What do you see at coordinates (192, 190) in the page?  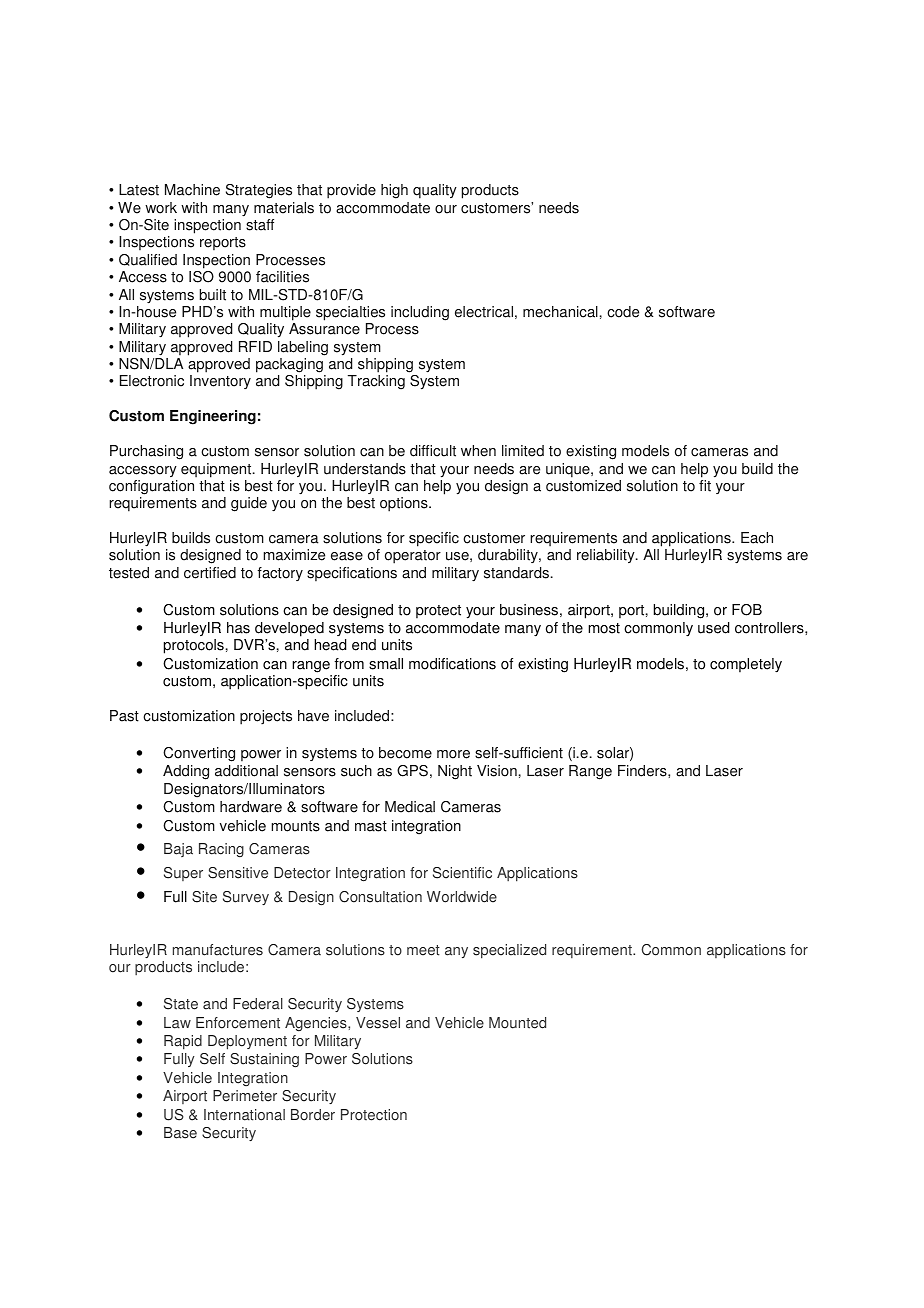 I see `Machine` at bounding box center [192, 190].
